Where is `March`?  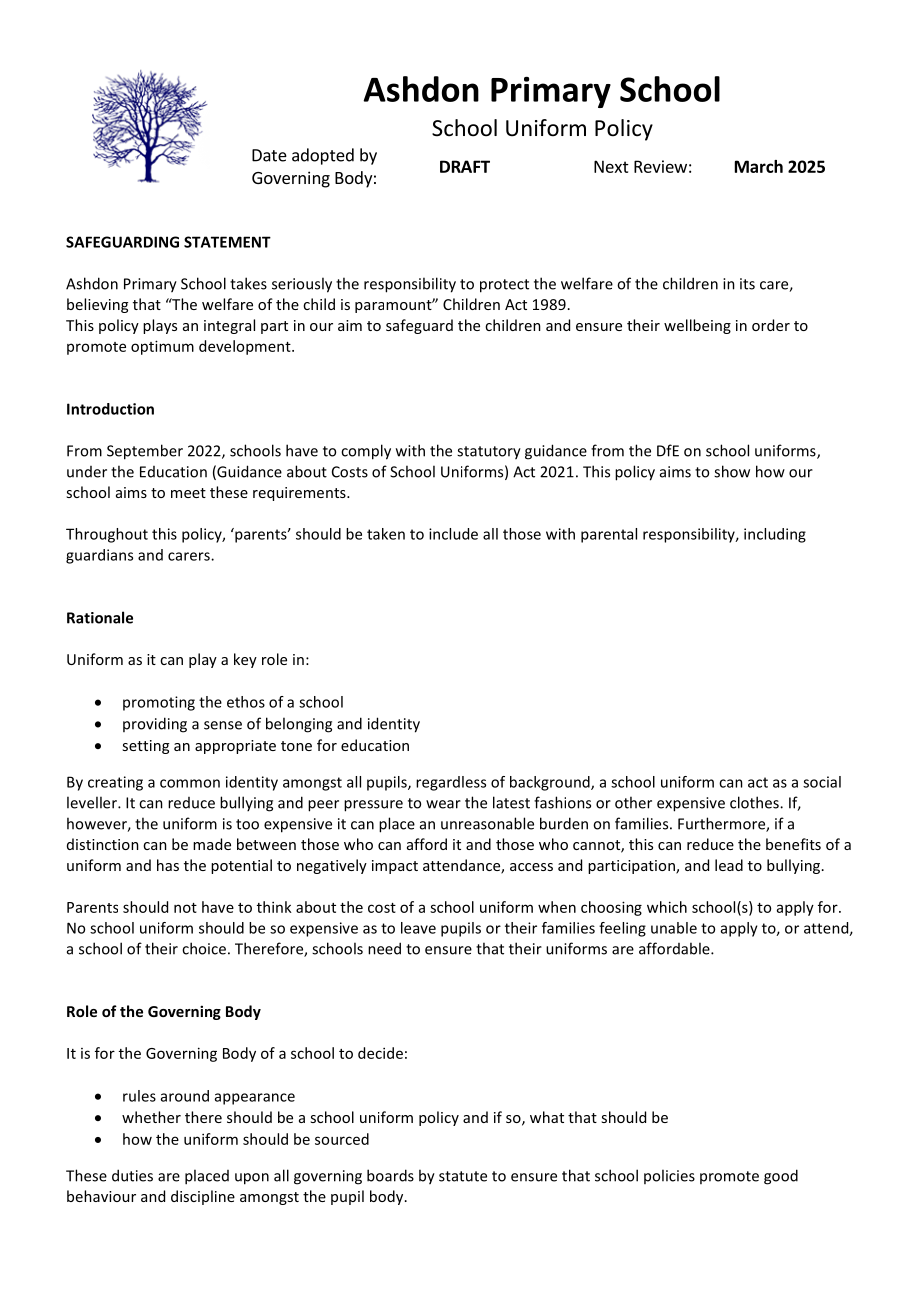 March is located at coordinates (759, 166).
